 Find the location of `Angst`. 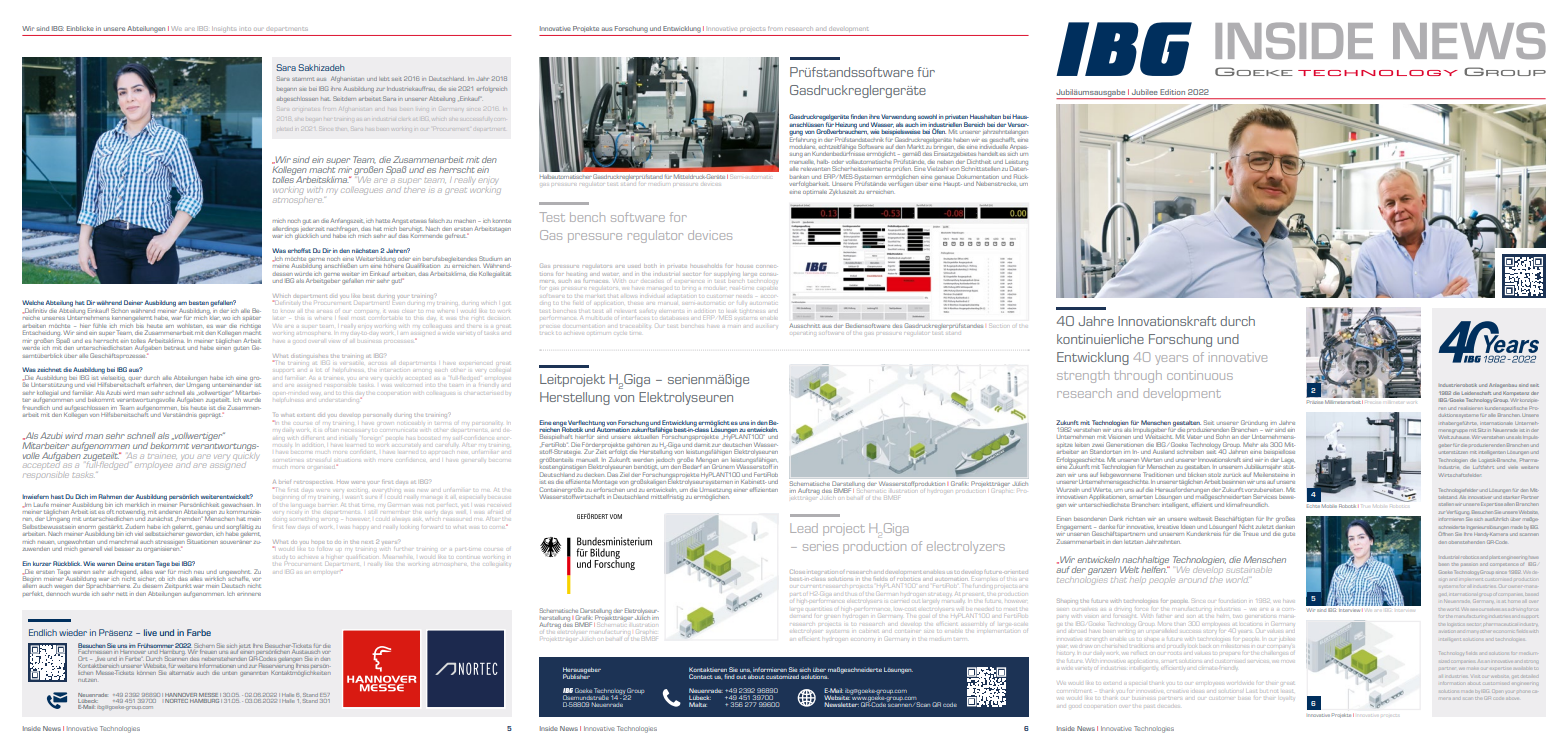

Angst is located at coordinates (400, 221).
